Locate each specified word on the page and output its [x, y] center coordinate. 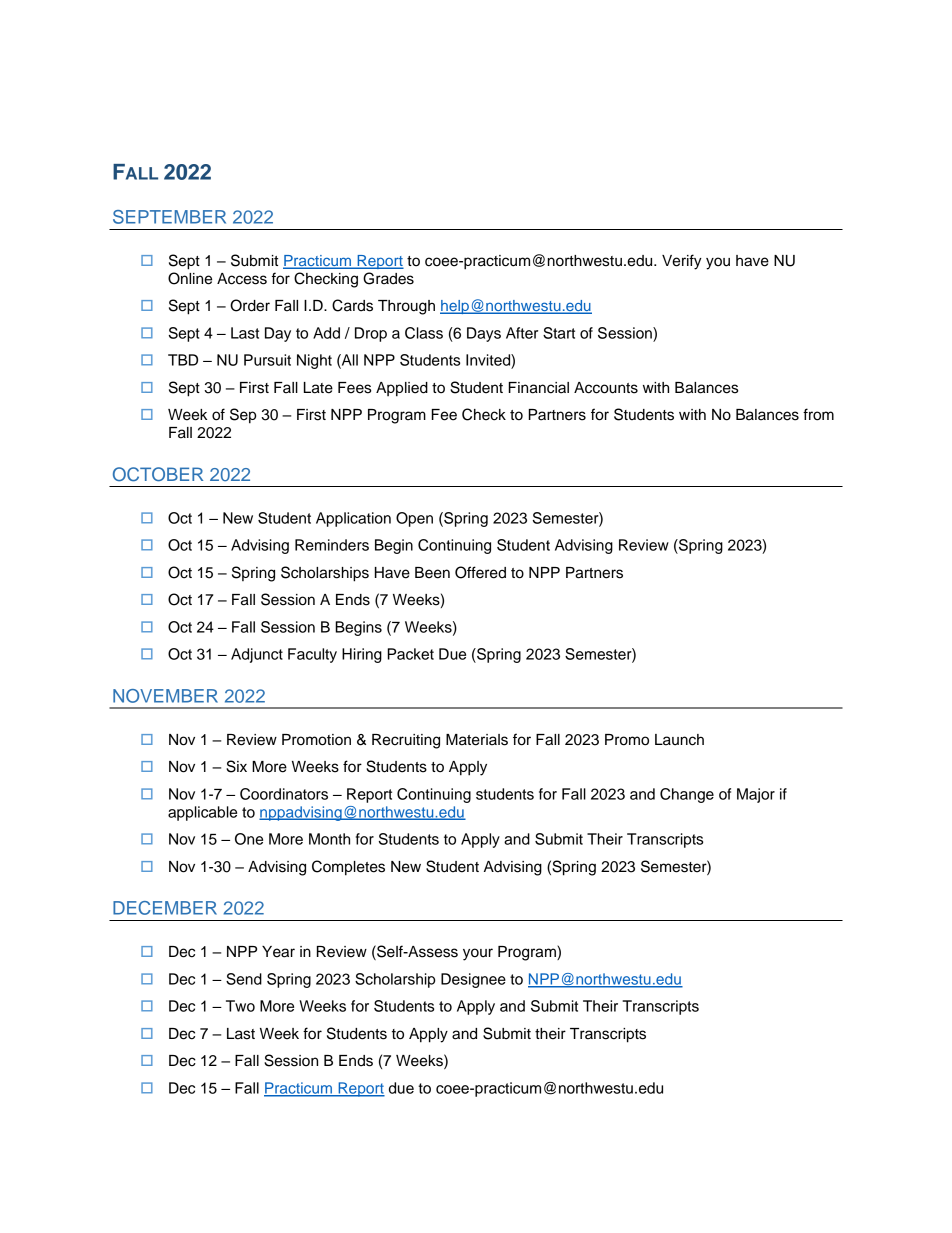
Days [484, 334]
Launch [679, 740]
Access [242, 279]
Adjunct [257, 655]
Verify [682, 262]
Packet [410, 654]
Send [244, 979]
